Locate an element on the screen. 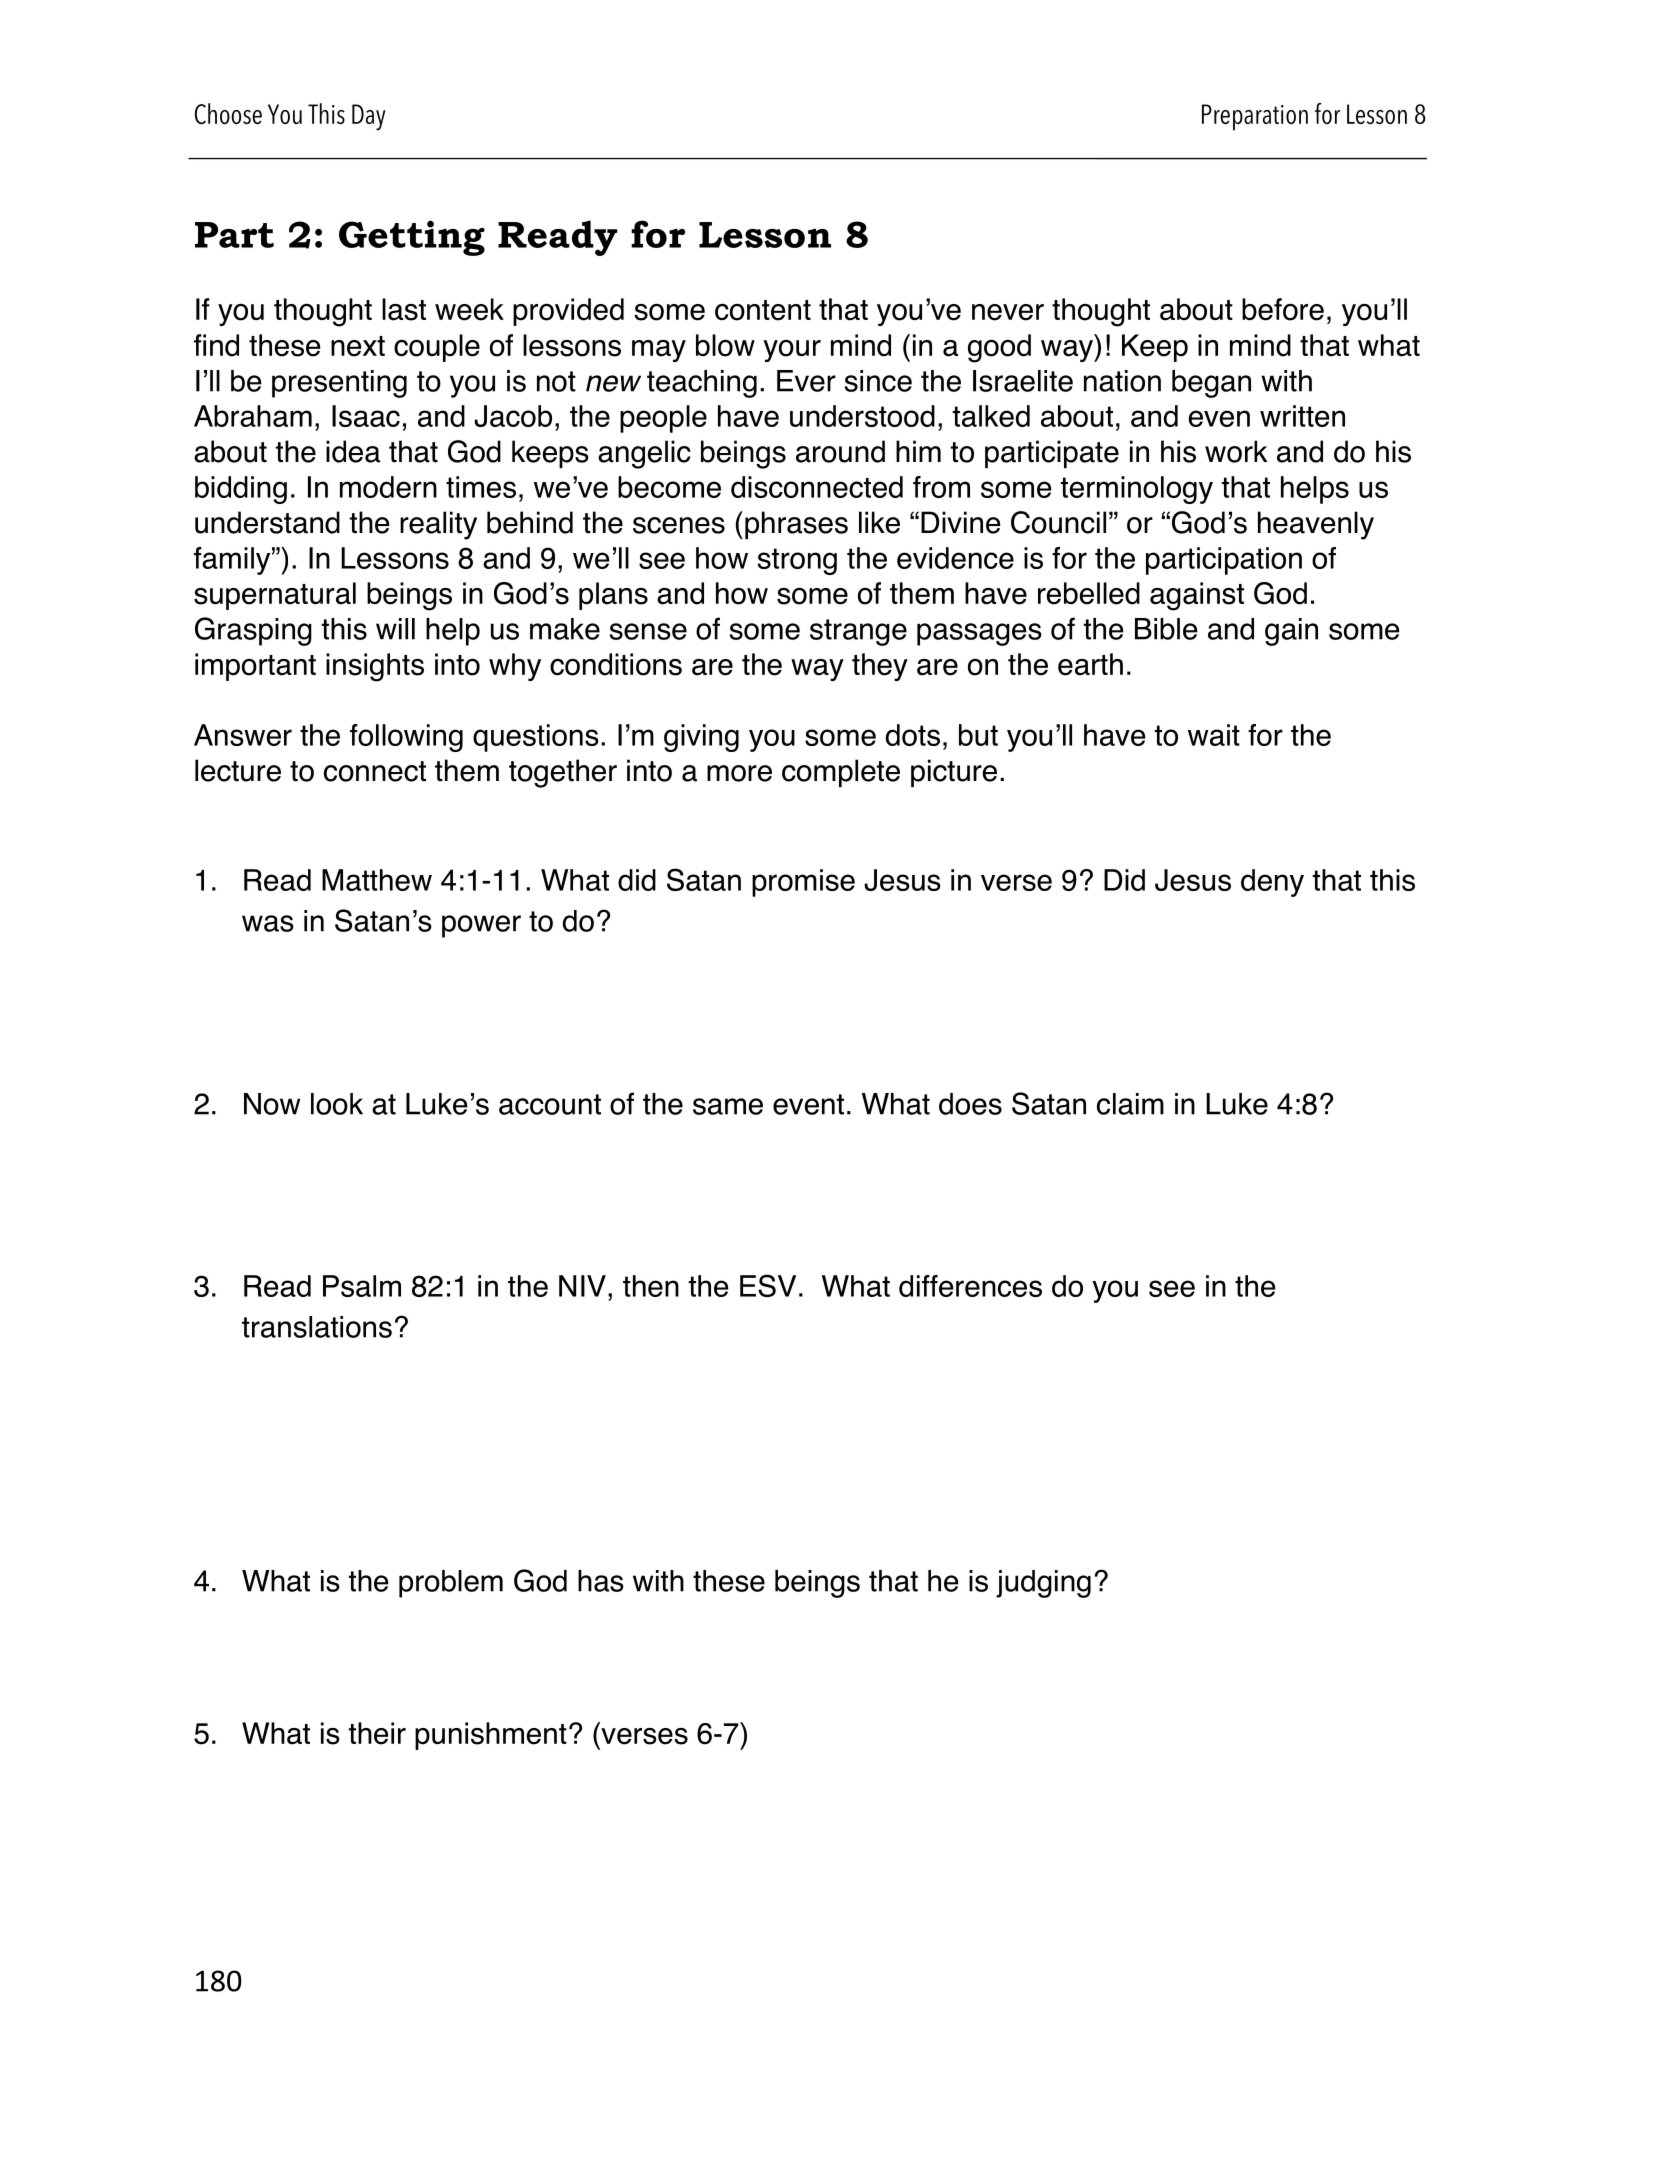 The width and height of the screenshot is (1668, 2175). Matthew is located at coordinates (377, 880).
